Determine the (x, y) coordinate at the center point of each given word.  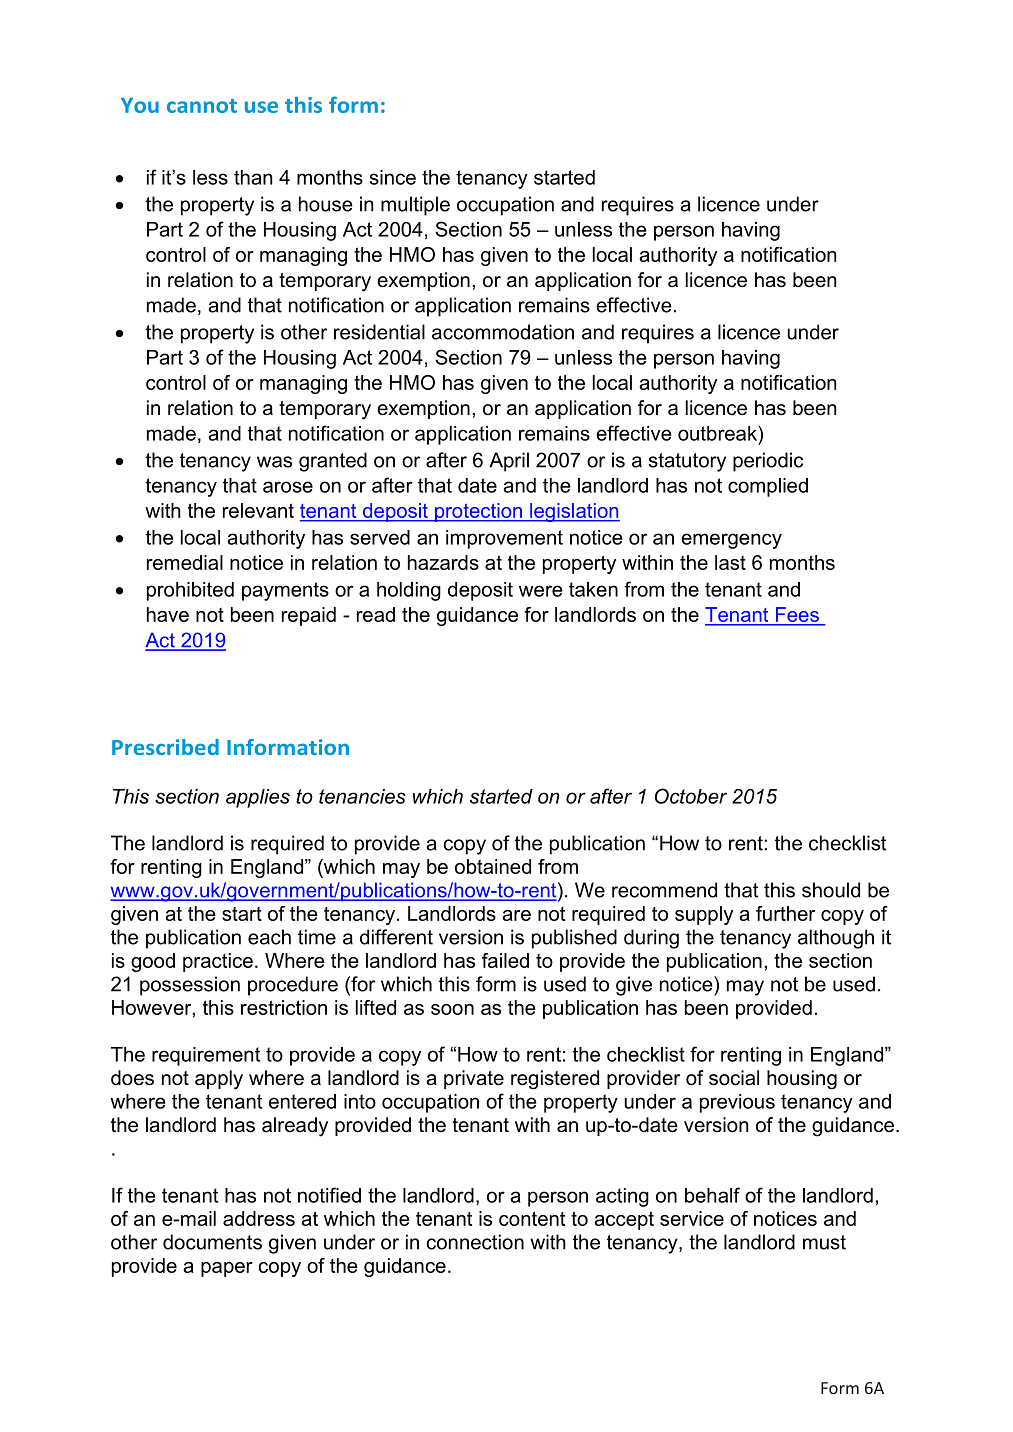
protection (478, 512)
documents (212, 1242)
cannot (202, 106)
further (785, 913)
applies (258, 798)
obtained (493, 866)
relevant (258, 510)
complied (768, 487)
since (393, 177)
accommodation (503, 332)
